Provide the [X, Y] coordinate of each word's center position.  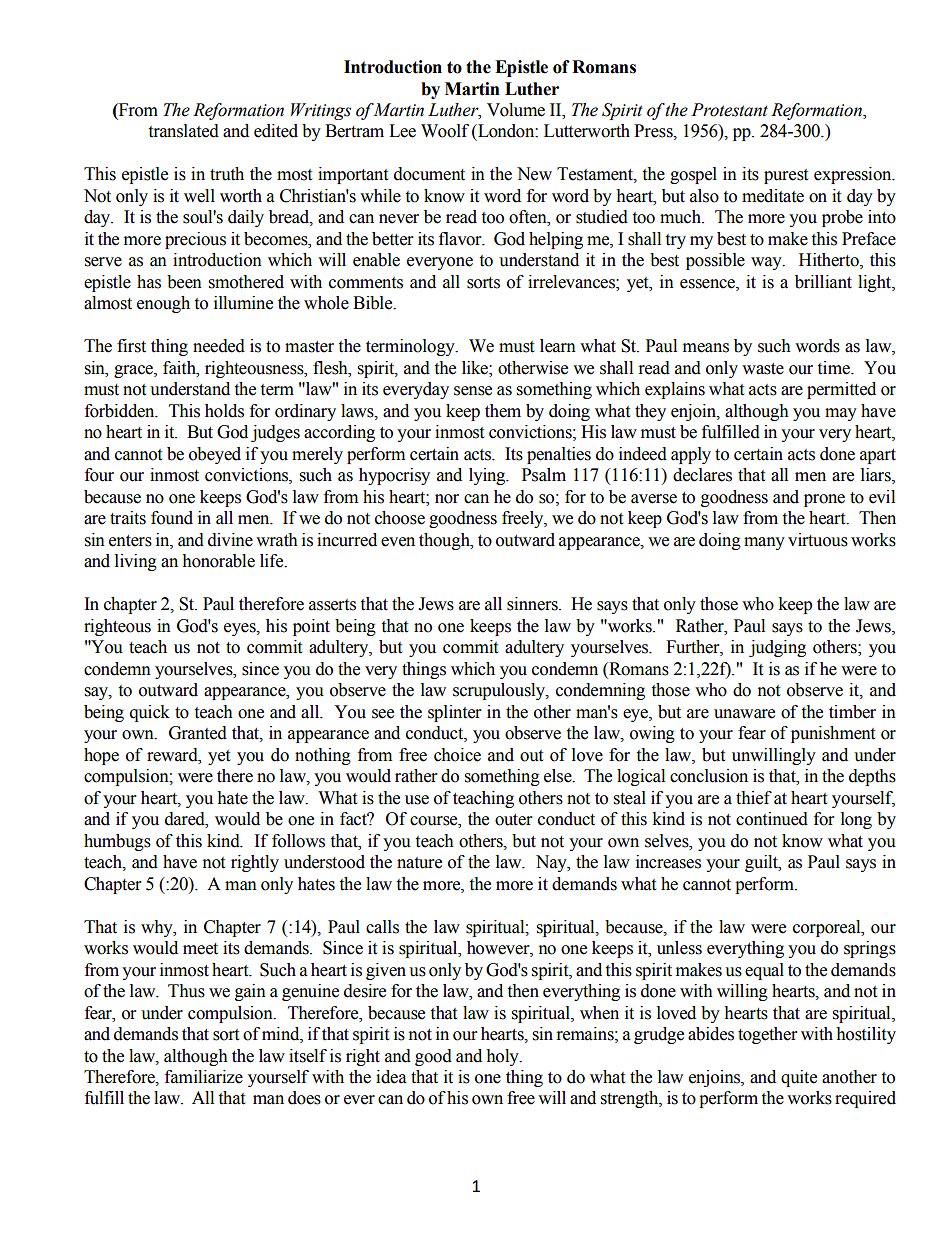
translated [183, 131]
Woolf [445, 131]
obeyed [215, 455]
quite [799, 1078]
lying [488, 476]
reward [173, 755]
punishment [833, 734]
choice [457, 755]
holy [503, 1057]
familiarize [204, 1077]
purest [786, 176]
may [841, 414]
